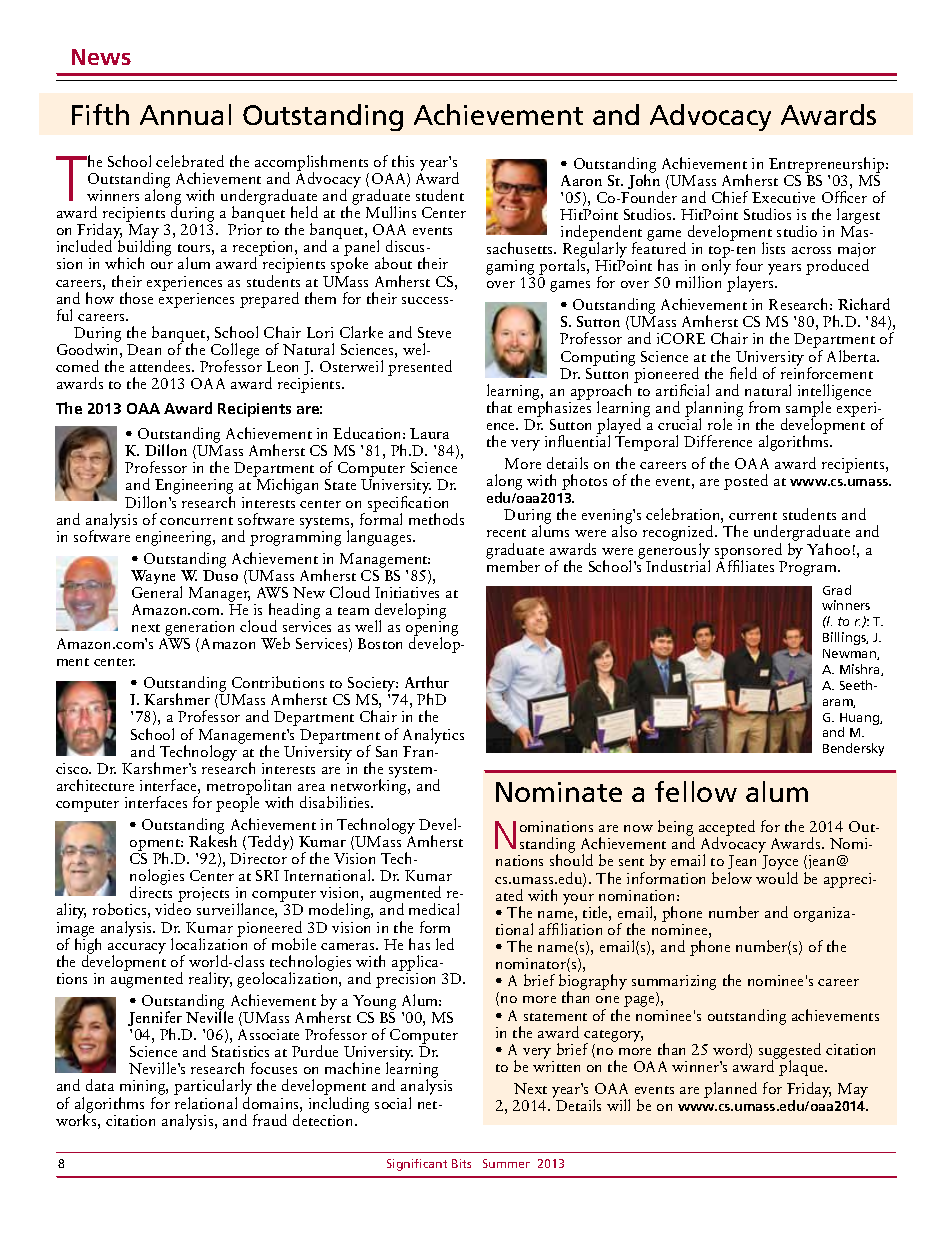  I want to click on Annual, so click(185, 114).
